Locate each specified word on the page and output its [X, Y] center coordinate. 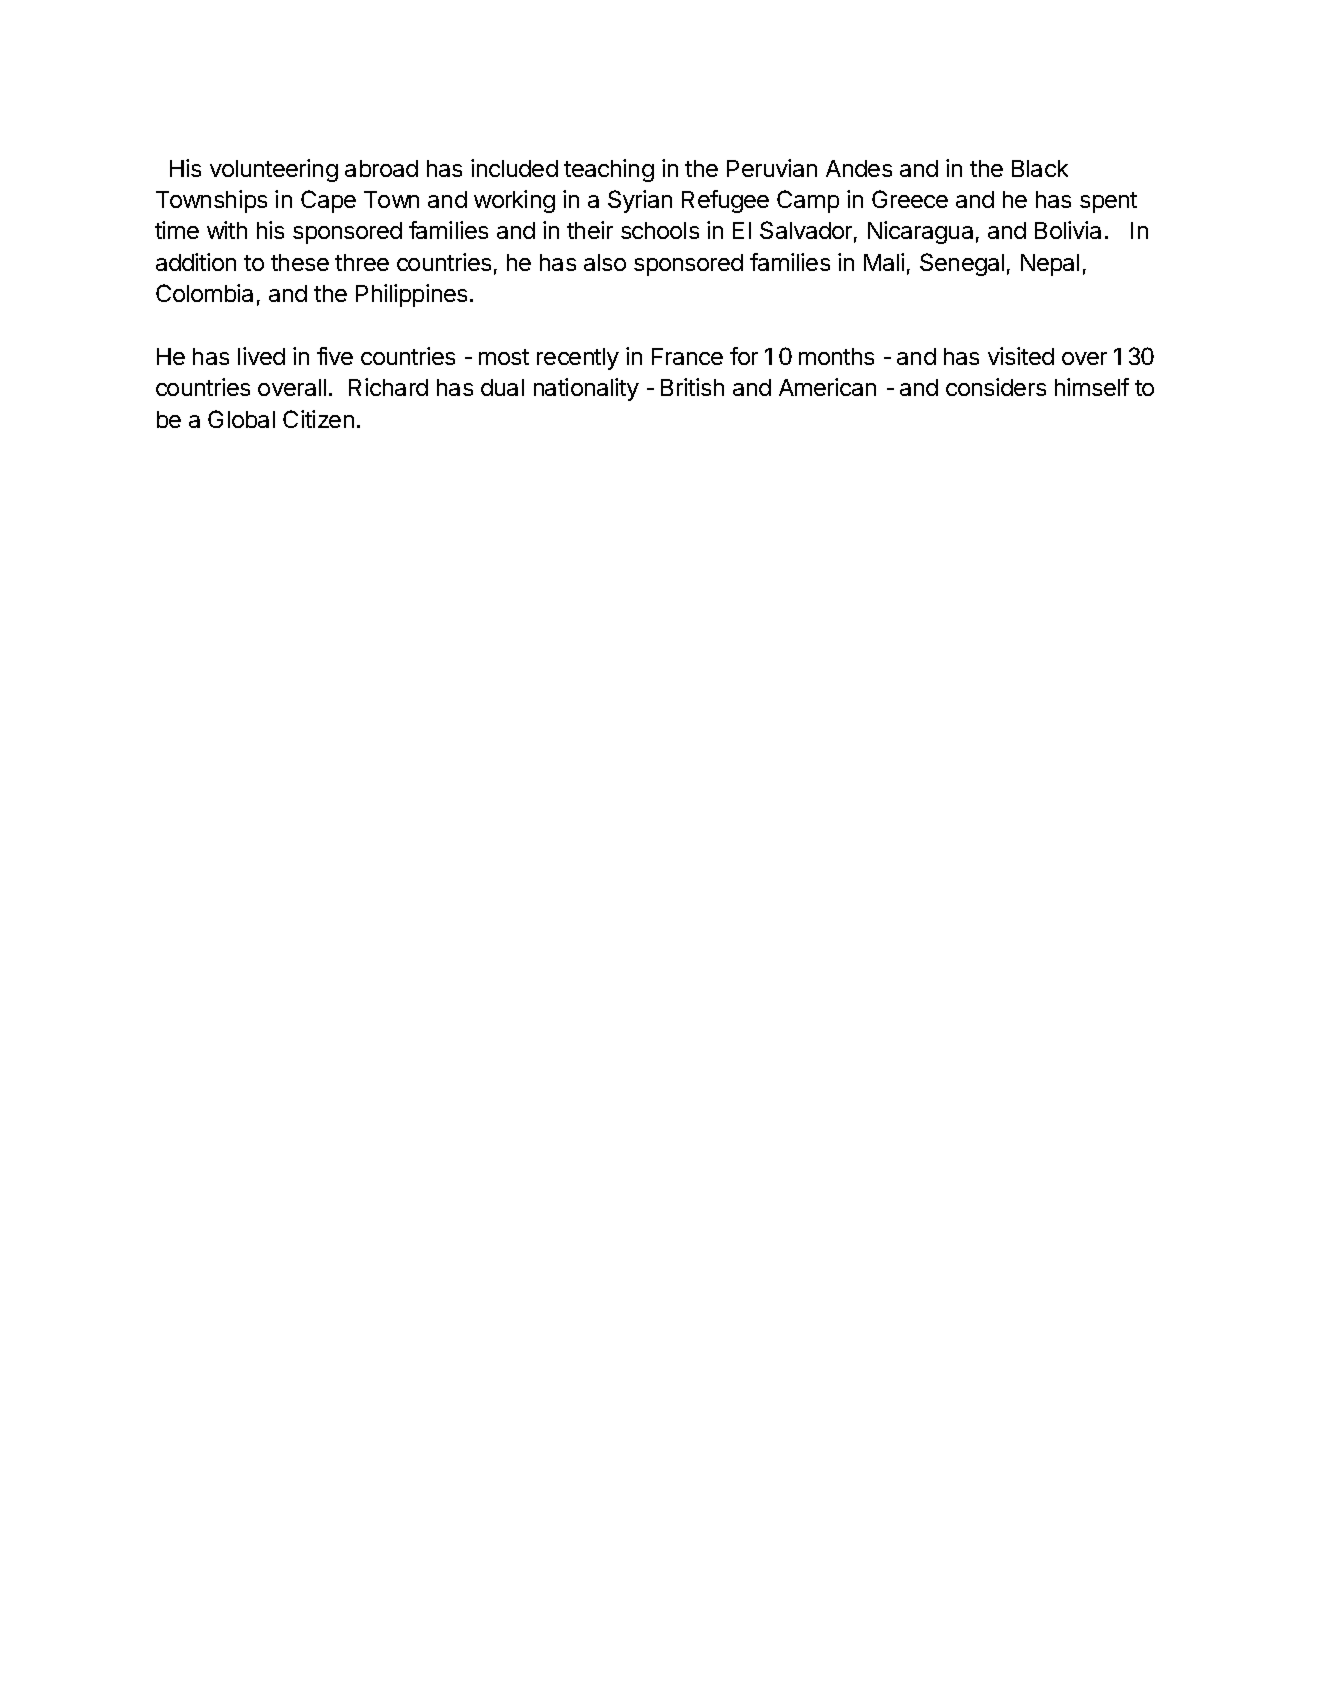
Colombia [204, 293]
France [687, 356]
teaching [609, 170]
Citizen [318, 419]
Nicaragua [920, 232]
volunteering [274, 170]
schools [660, 230]
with [227, 230]
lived [261, 356]
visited [1021, 356]
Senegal [962, 264]
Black [1040, 168]
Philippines [411, 295]
